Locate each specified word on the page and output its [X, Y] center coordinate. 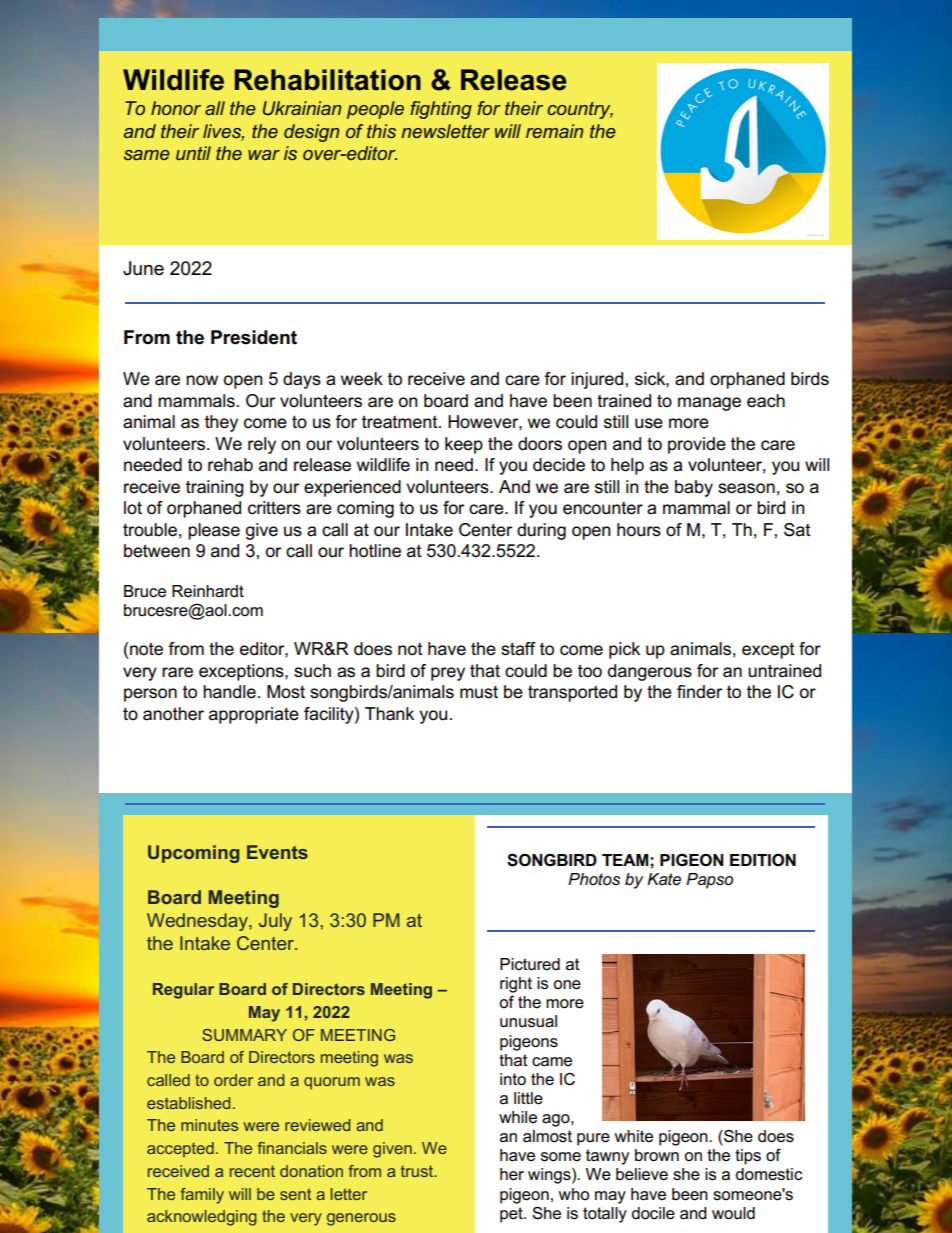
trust [418, 1171]
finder [699, 692]
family [202, 1196]
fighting [441, 110]
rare [177, 672]
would [733, 1213]
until [193, 153]
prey [448, 674]
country [580, 110]
